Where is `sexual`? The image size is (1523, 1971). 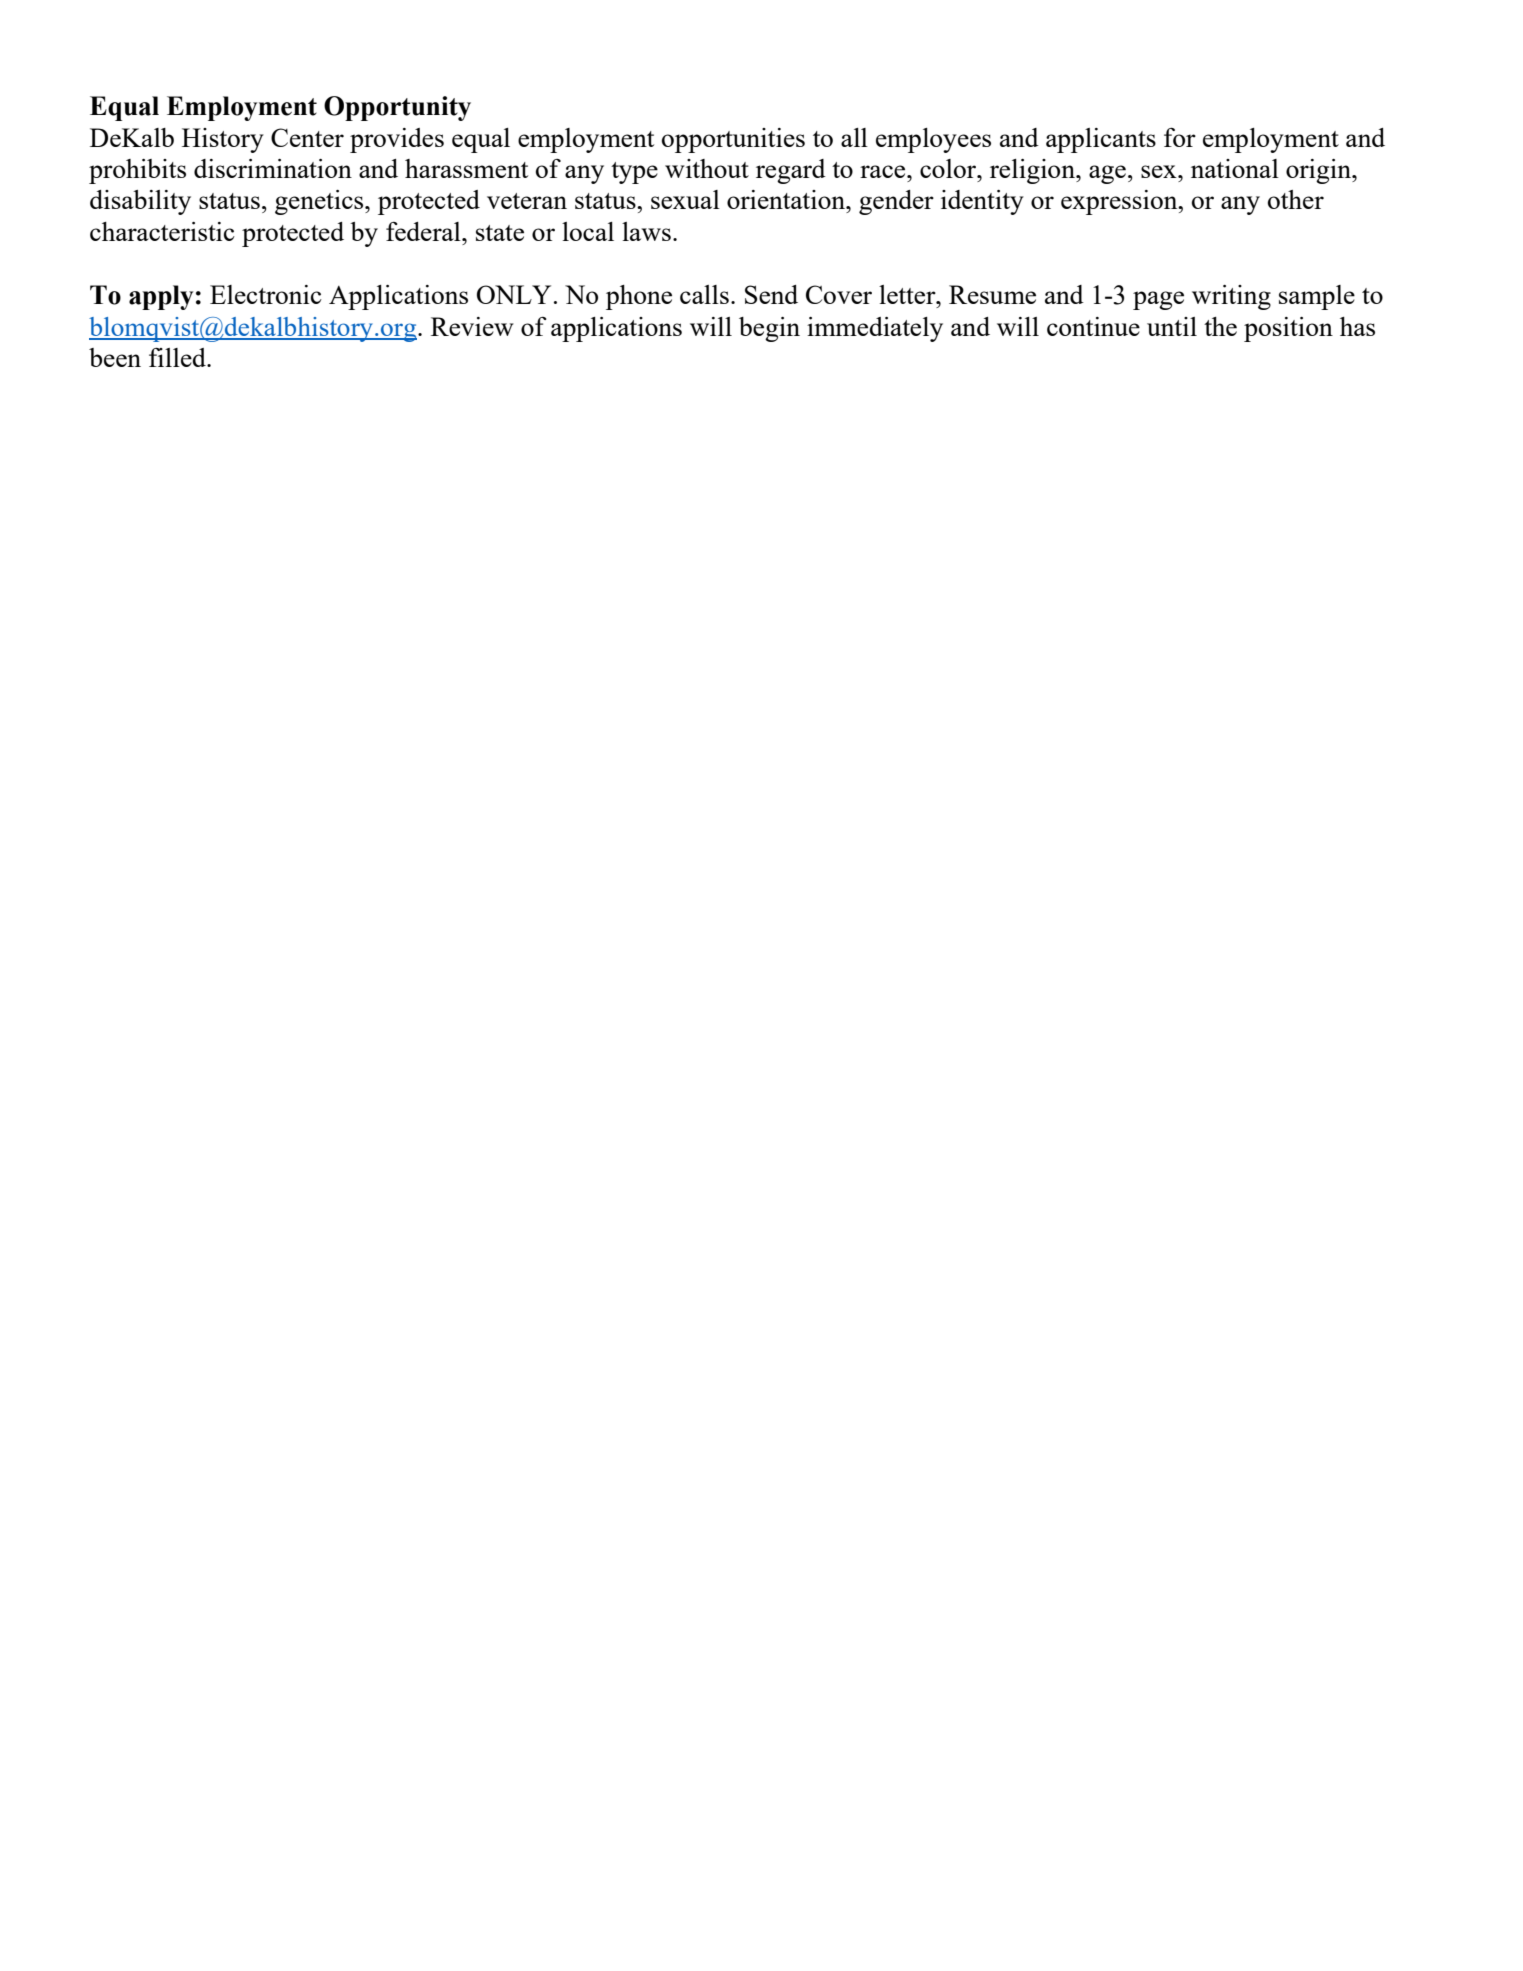
sexual is located at coordinates (685, 199).
